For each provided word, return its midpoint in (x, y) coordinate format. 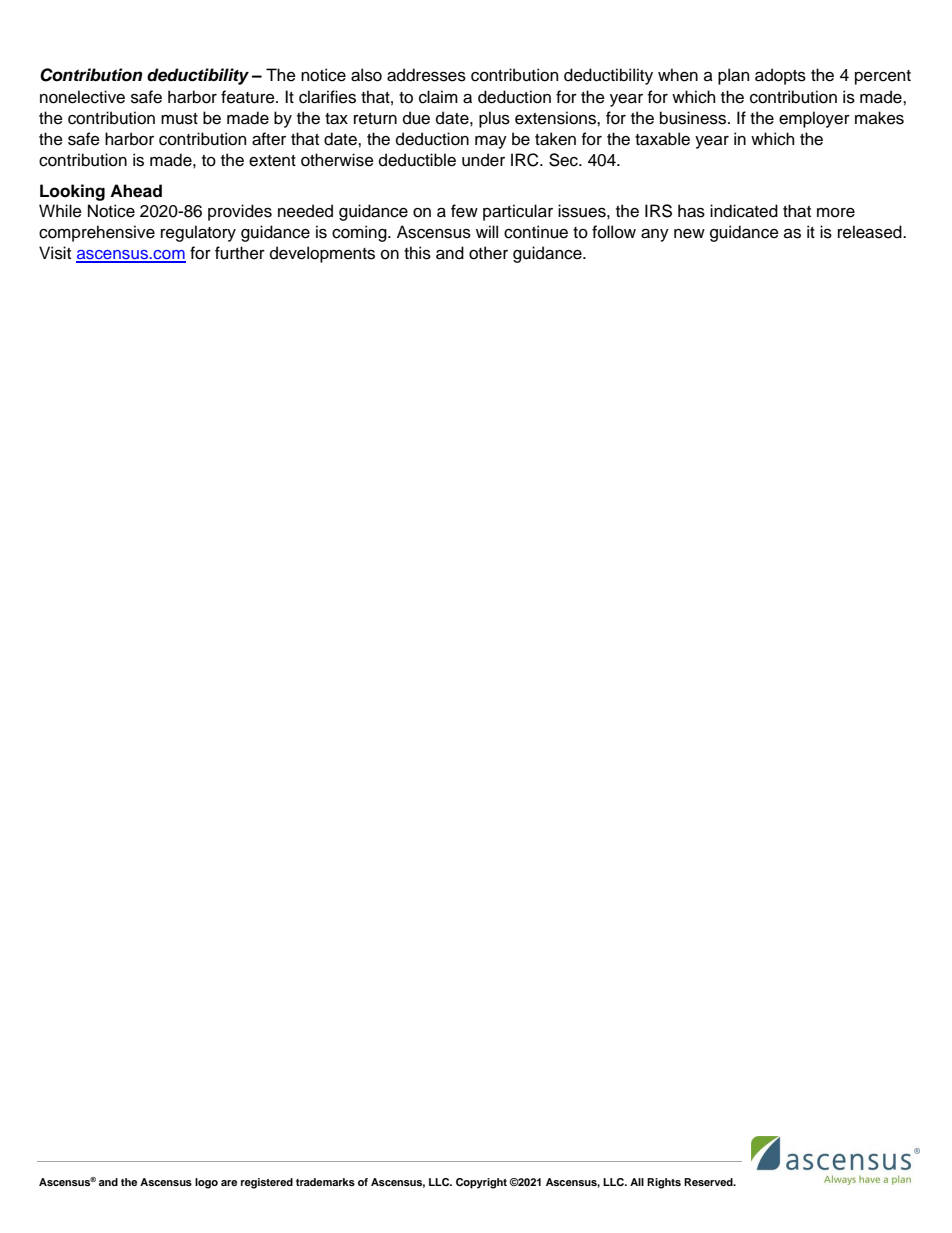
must (179, 119)
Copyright (481, 1183)
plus (494, 119)
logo (206, 1183)
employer (814, 119)
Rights (664, 1183)
